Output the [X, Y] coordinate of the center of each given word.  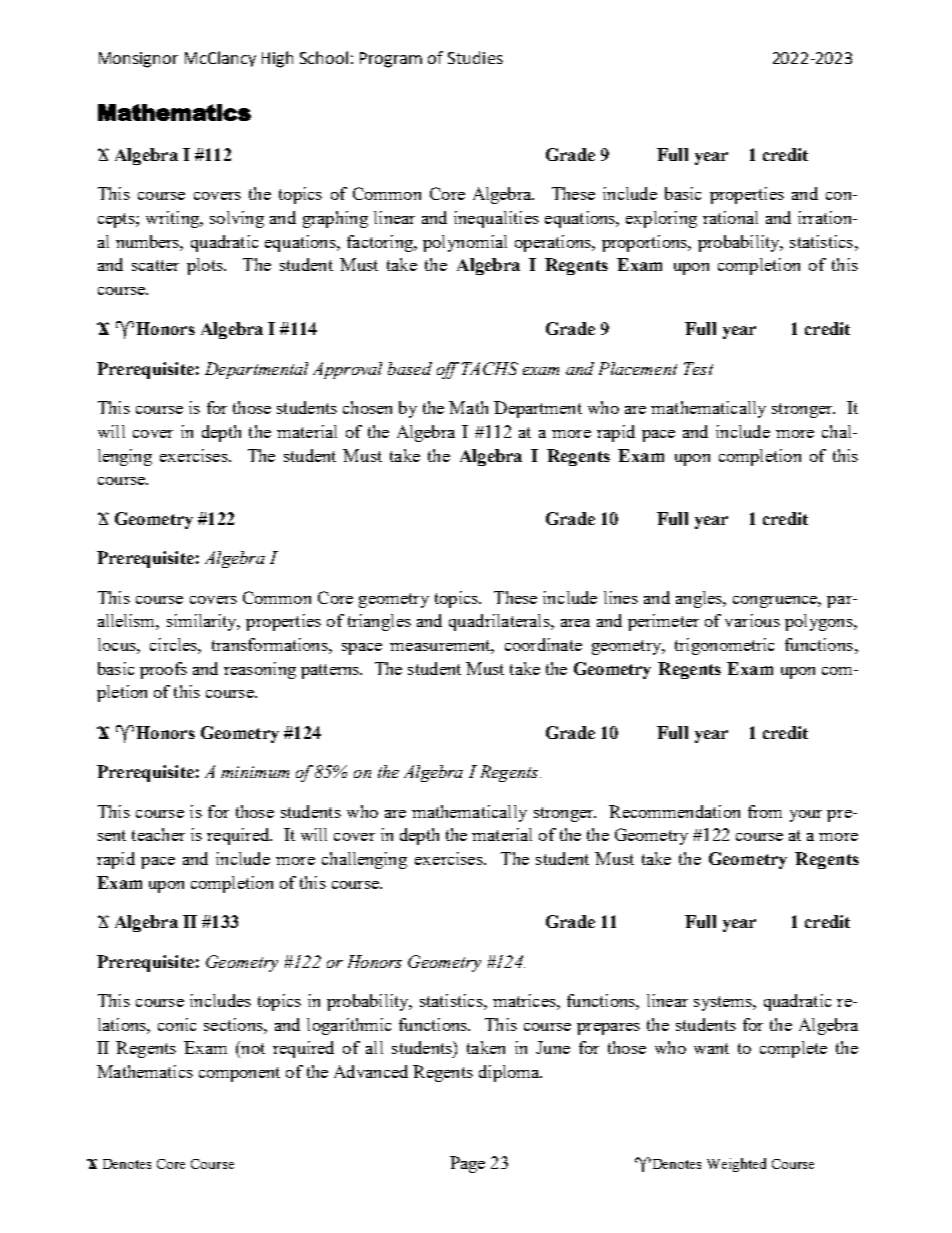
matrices [525, 1000]
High [277, 59]
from [765, 811]
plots [206, 266]
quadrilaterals [500, 622]
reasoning [260, 670]
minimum [255, 772]
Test [698, 368]
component [239, 1074]
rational [730, 217]
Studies [475, 57]
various [752, 620]
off [448, 370]
